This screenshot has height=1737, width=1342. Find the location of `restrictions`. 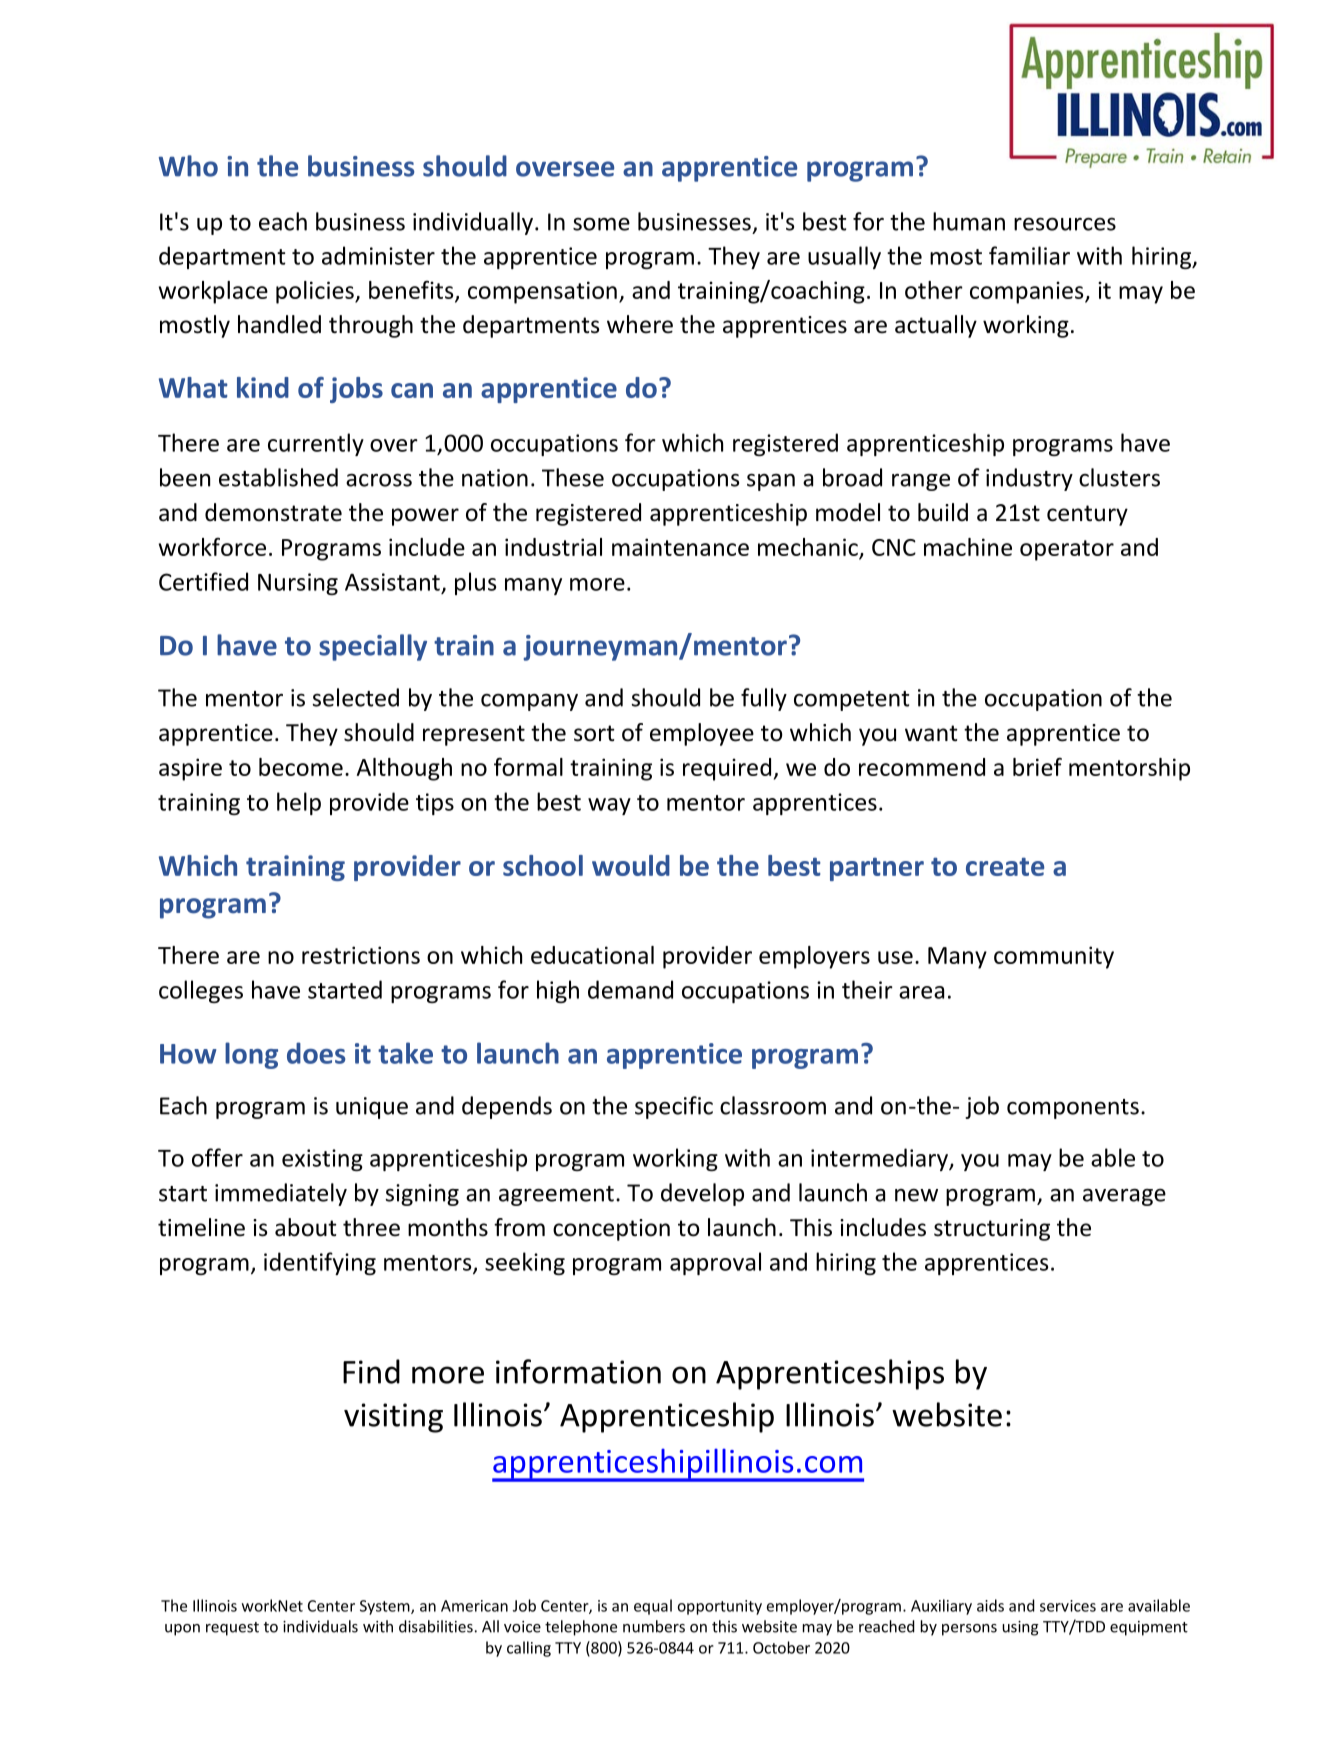

restrictions is located at coordinates (361, 955).
